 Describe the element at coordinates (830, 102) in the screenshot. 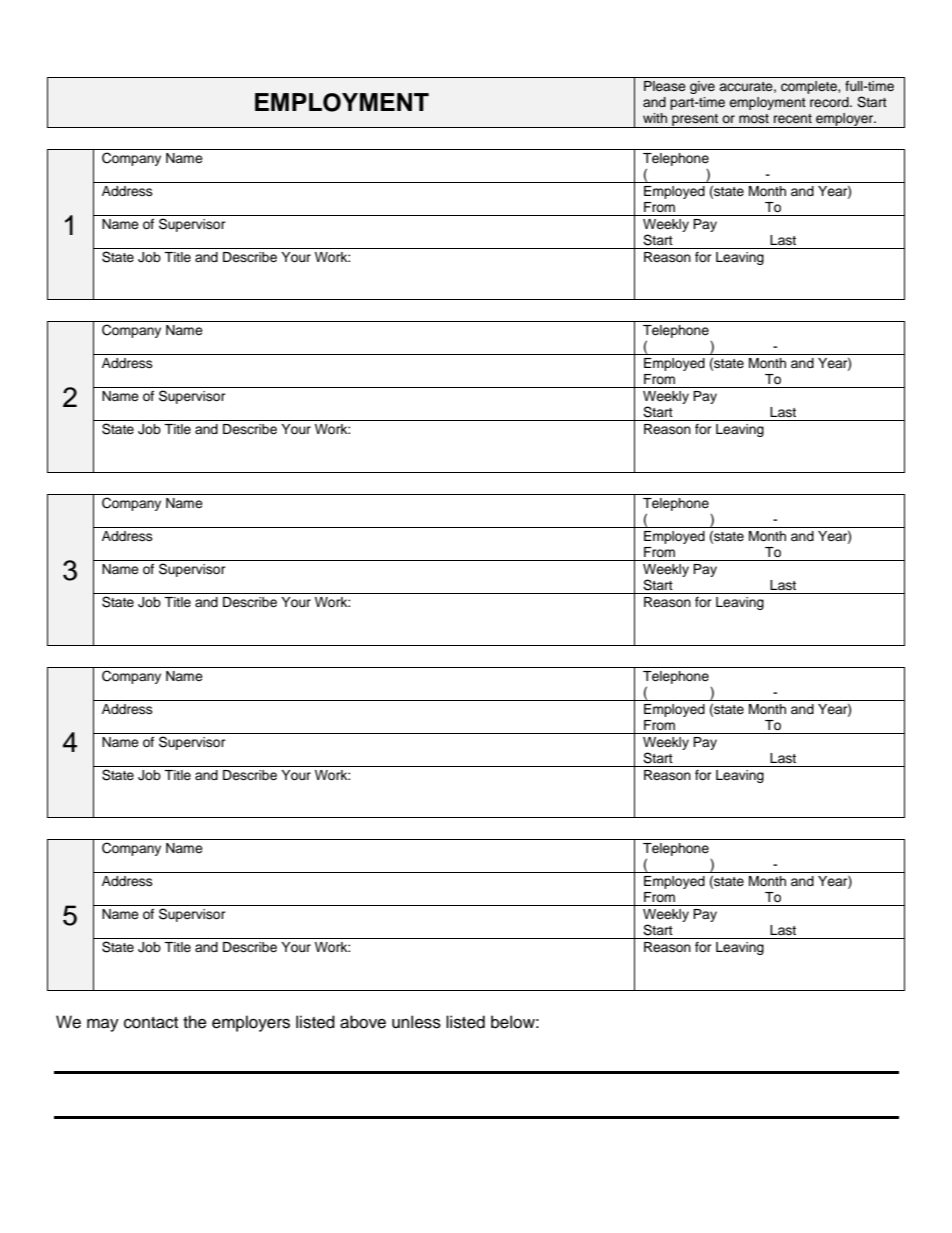

I see `record` at that location.
